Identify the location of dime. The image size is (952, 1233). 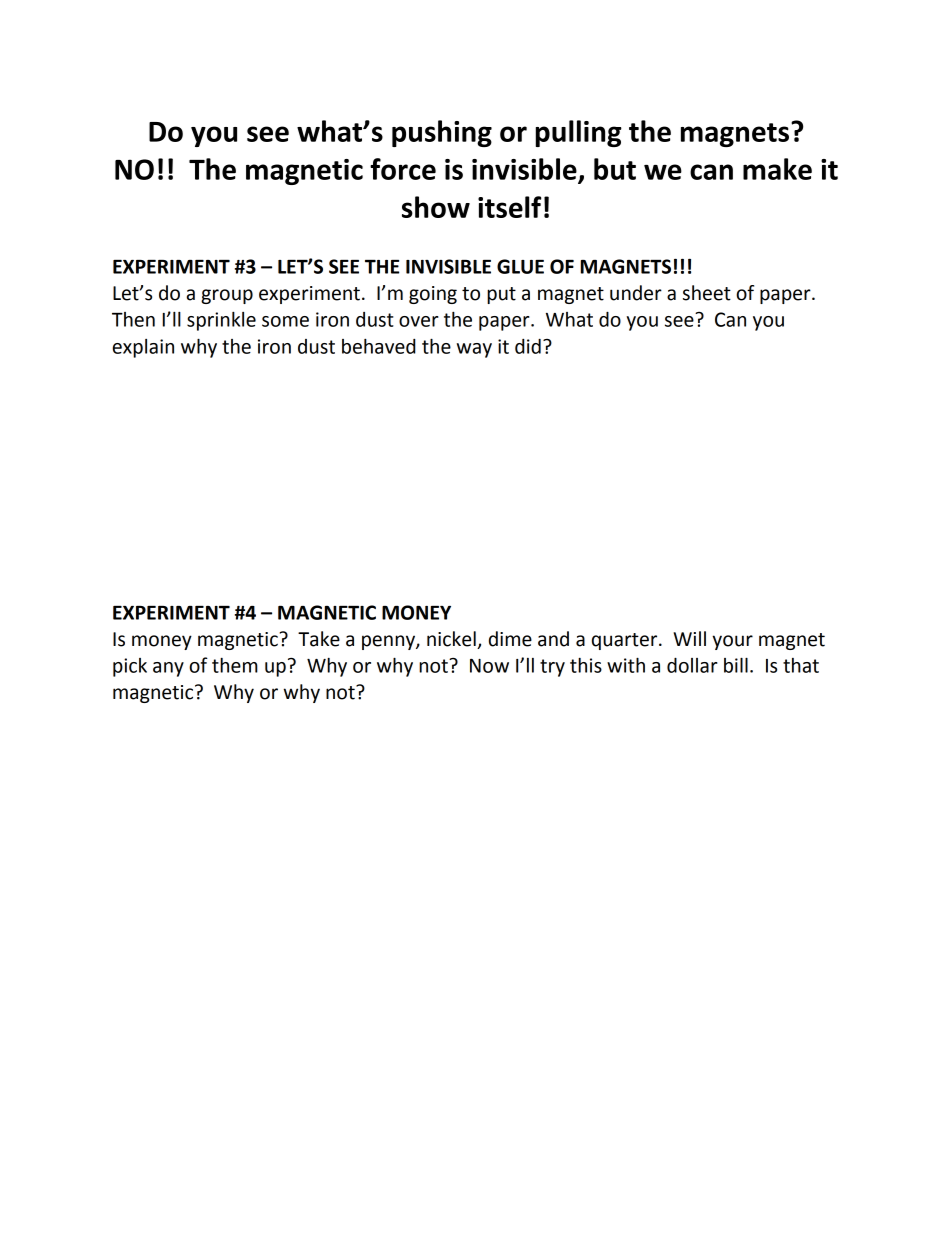
(510, 639).
